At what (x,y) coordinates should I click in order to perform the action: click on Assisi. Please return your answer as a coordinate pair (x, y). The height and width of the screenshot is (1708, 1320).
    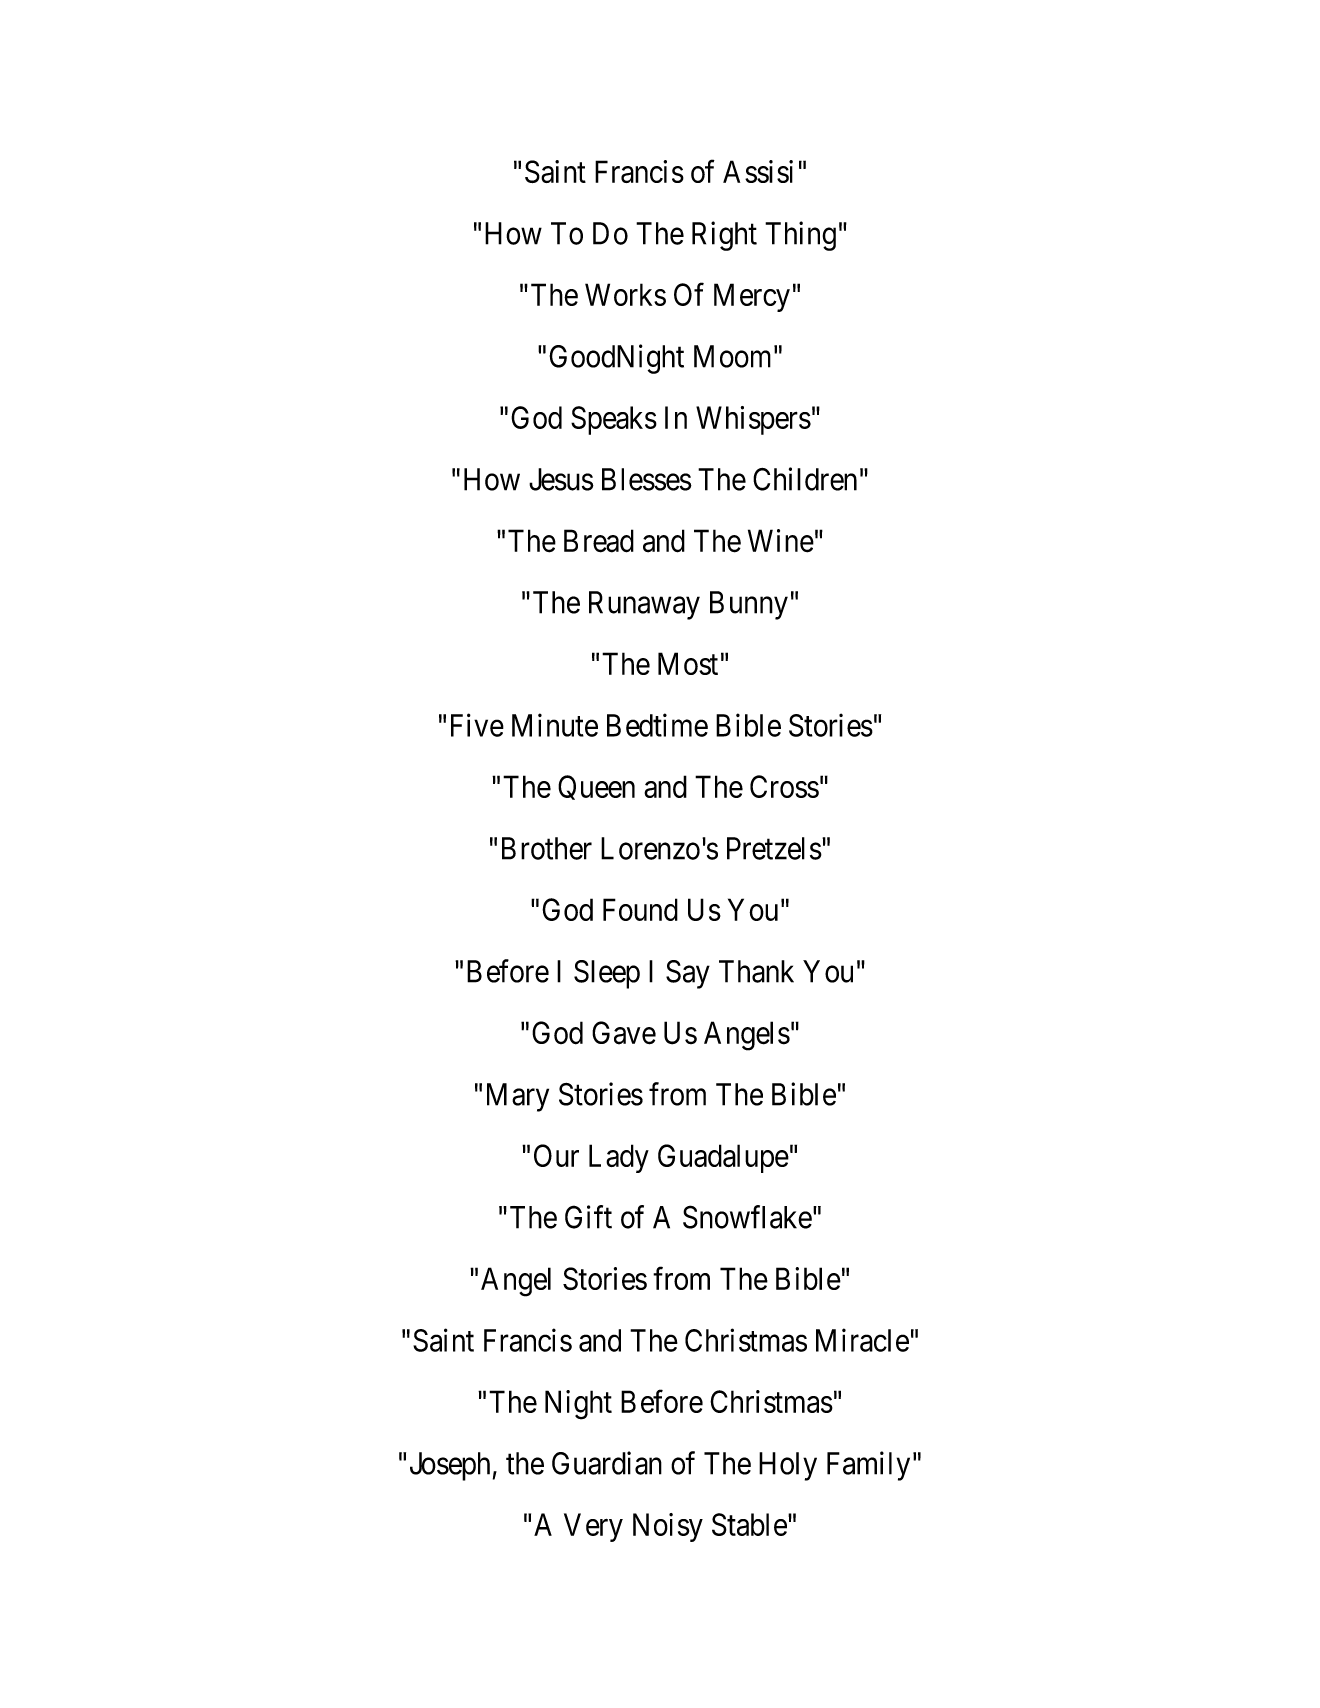
    Looking at the image, I should click on (758, 171).
